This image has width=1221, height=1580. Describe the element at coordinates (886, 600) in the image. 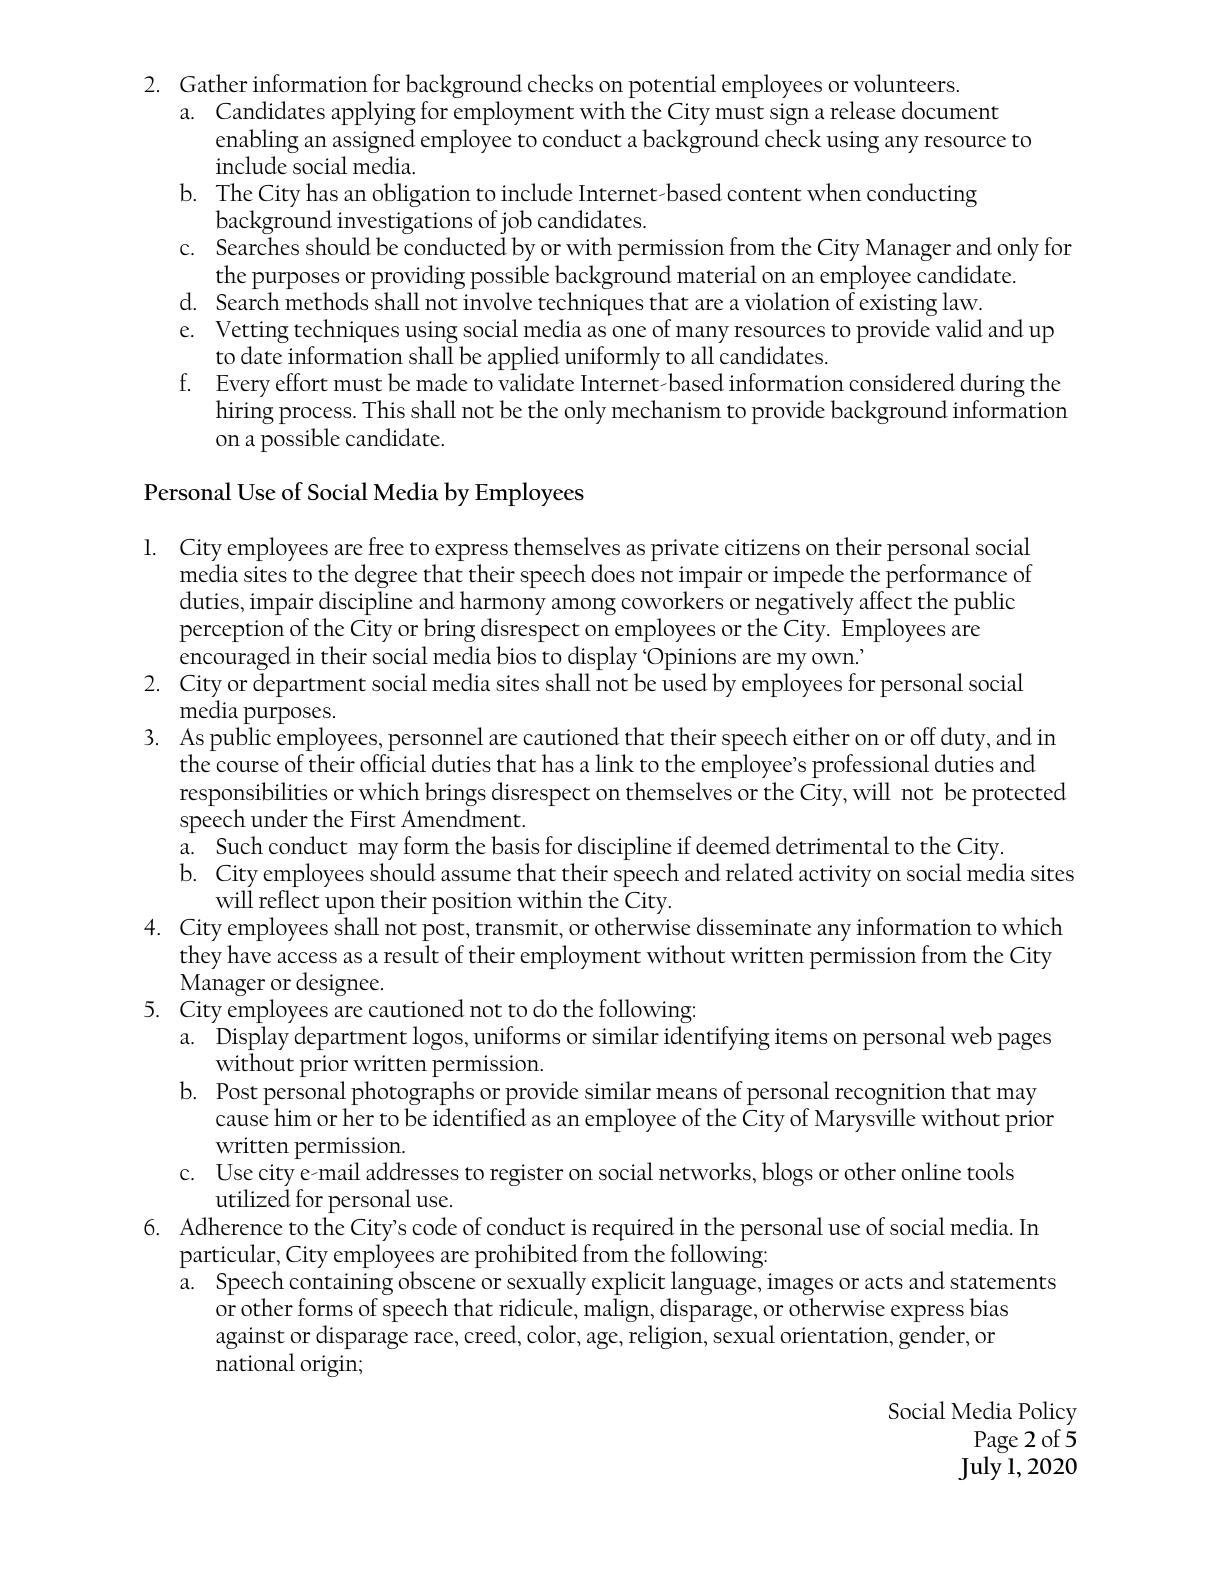

I see `affect` at that location.
